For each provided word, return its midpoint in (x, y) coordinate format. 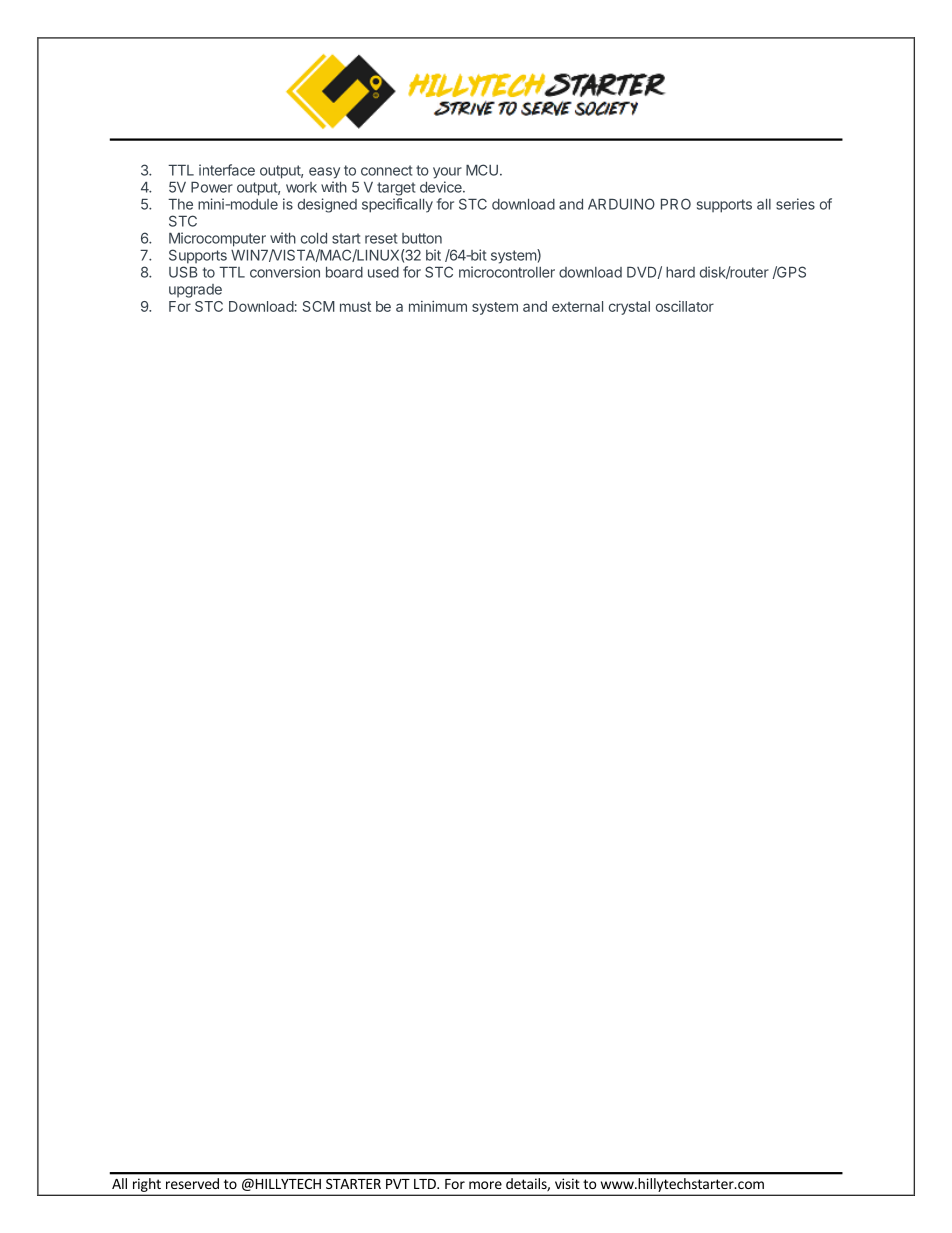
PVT (398, 1184)
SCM (318, 306)
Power (212, 187)
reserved (192, 1183)
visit (567, 1183)
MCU (482, 170)
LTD (426, 1184)
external (577, 306)
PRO (676, 204)
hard (680, 272)
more (485, 1185)
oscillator (685, 306)
